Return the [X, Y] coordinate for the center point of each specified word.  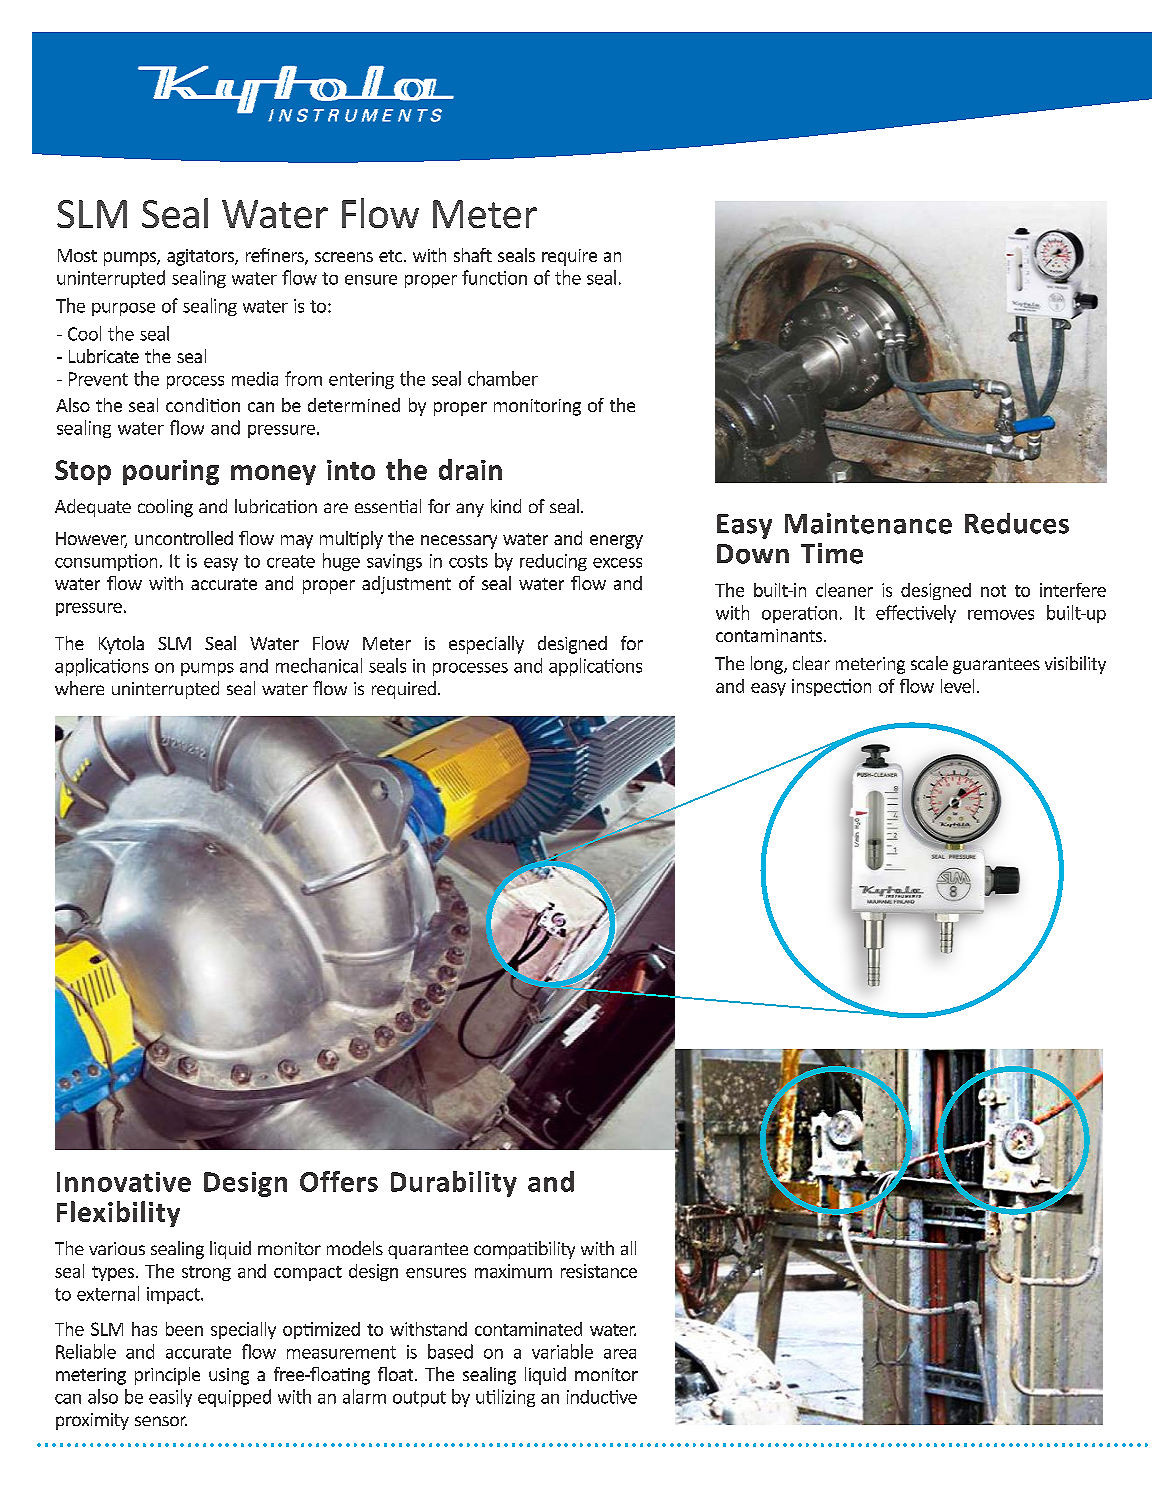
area [620, 1354]
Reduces [1017, 523]
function [494, 277]
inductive [602, 1397]
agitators [201, 257]
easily [170, 1398]
